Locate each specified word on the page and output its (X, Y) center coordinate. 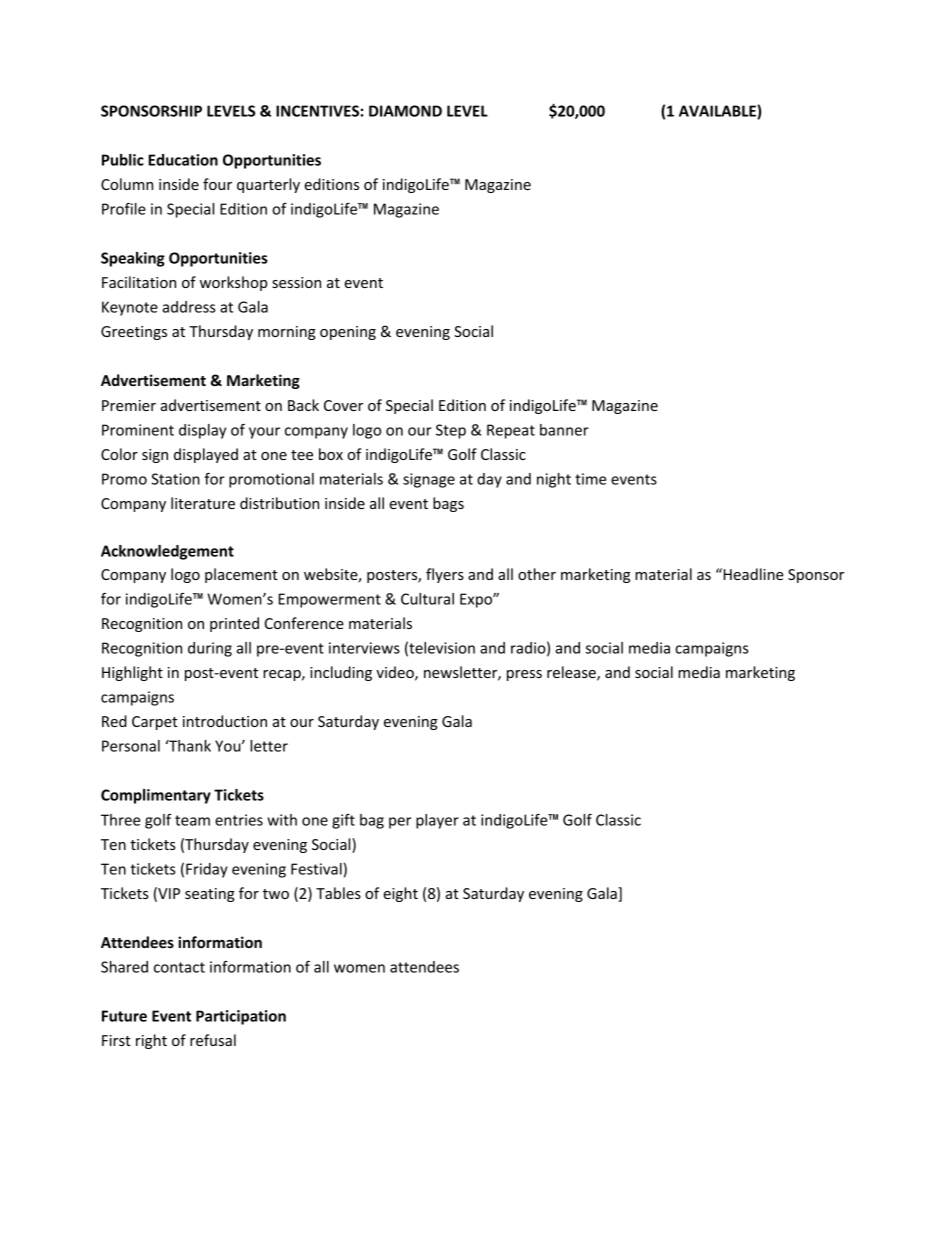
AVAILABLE (718, 112)
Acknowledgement (167, 552)
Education (183, 160)
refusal (213, 1040)
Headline (752, 574)
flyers (445, 575)
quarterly (268, 185)
